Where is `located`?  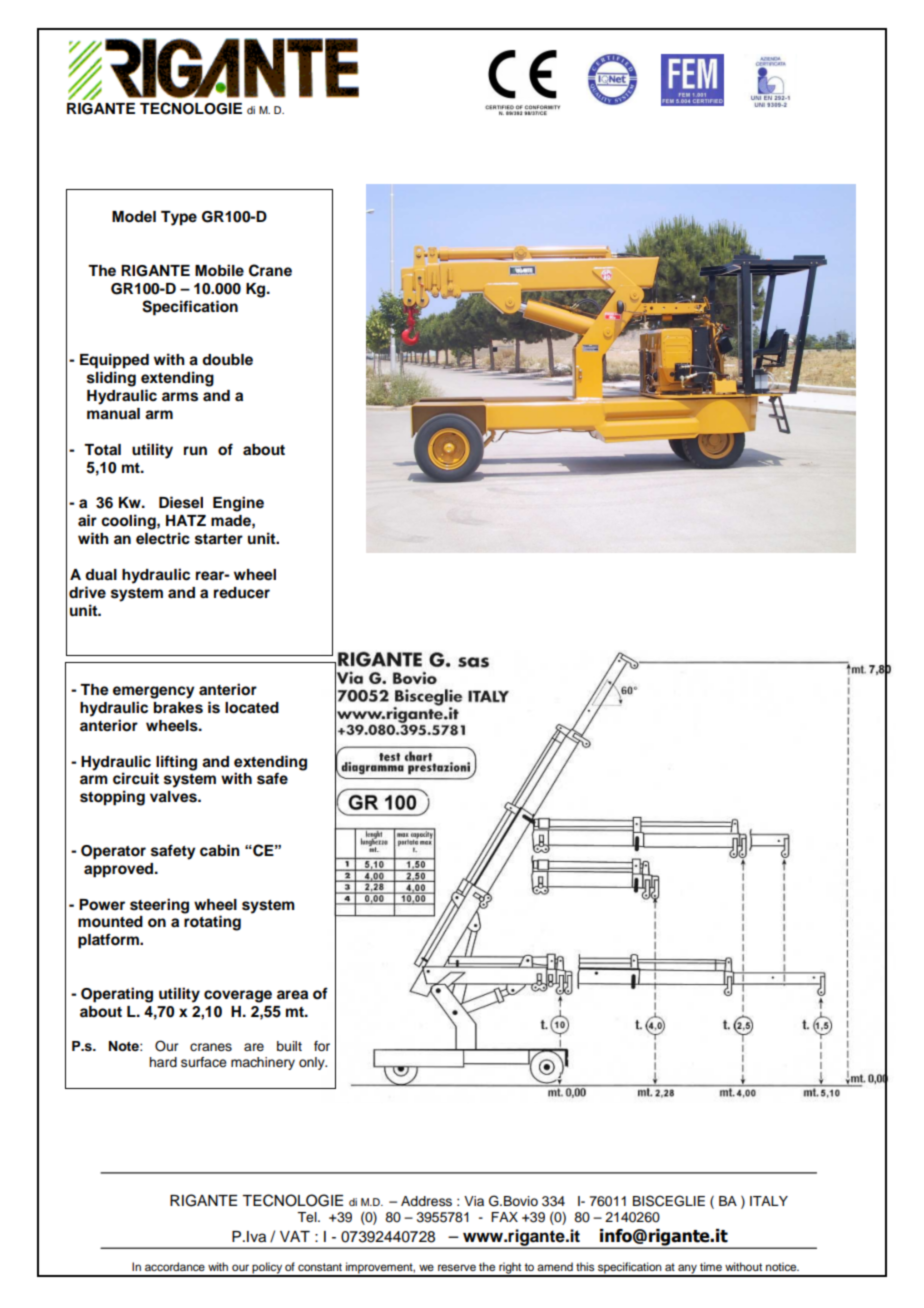
located is located at coordinates (252, 708).
